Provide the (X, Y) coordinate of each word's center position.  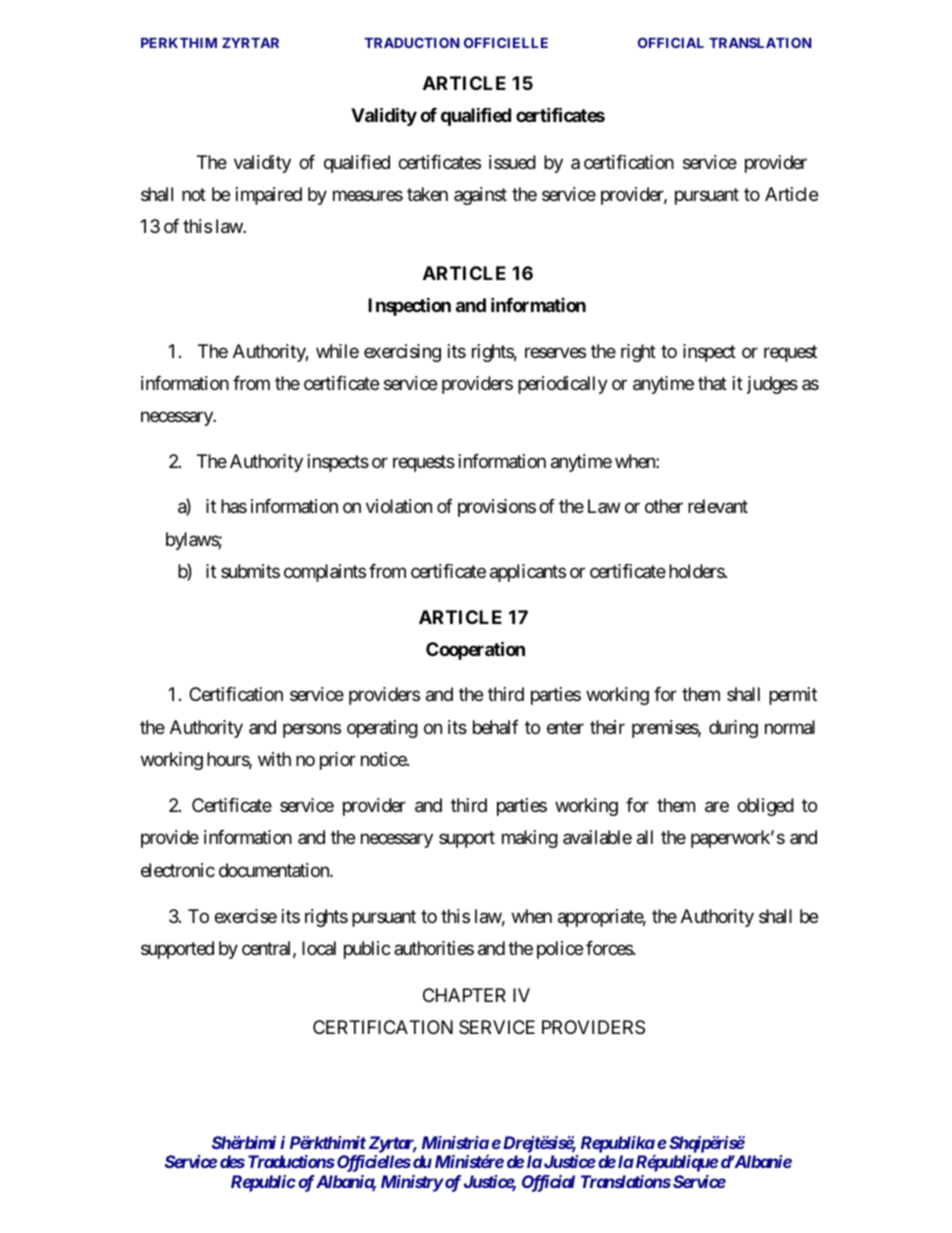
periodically (563, 385)
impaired (269, 196)
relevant (718, 506)
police (560, 950)
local (319, 948)
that (712, 383)
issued (512, 162)
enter (565, 727)
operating (382, 729)
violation (399, 506)
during (733, 729)
